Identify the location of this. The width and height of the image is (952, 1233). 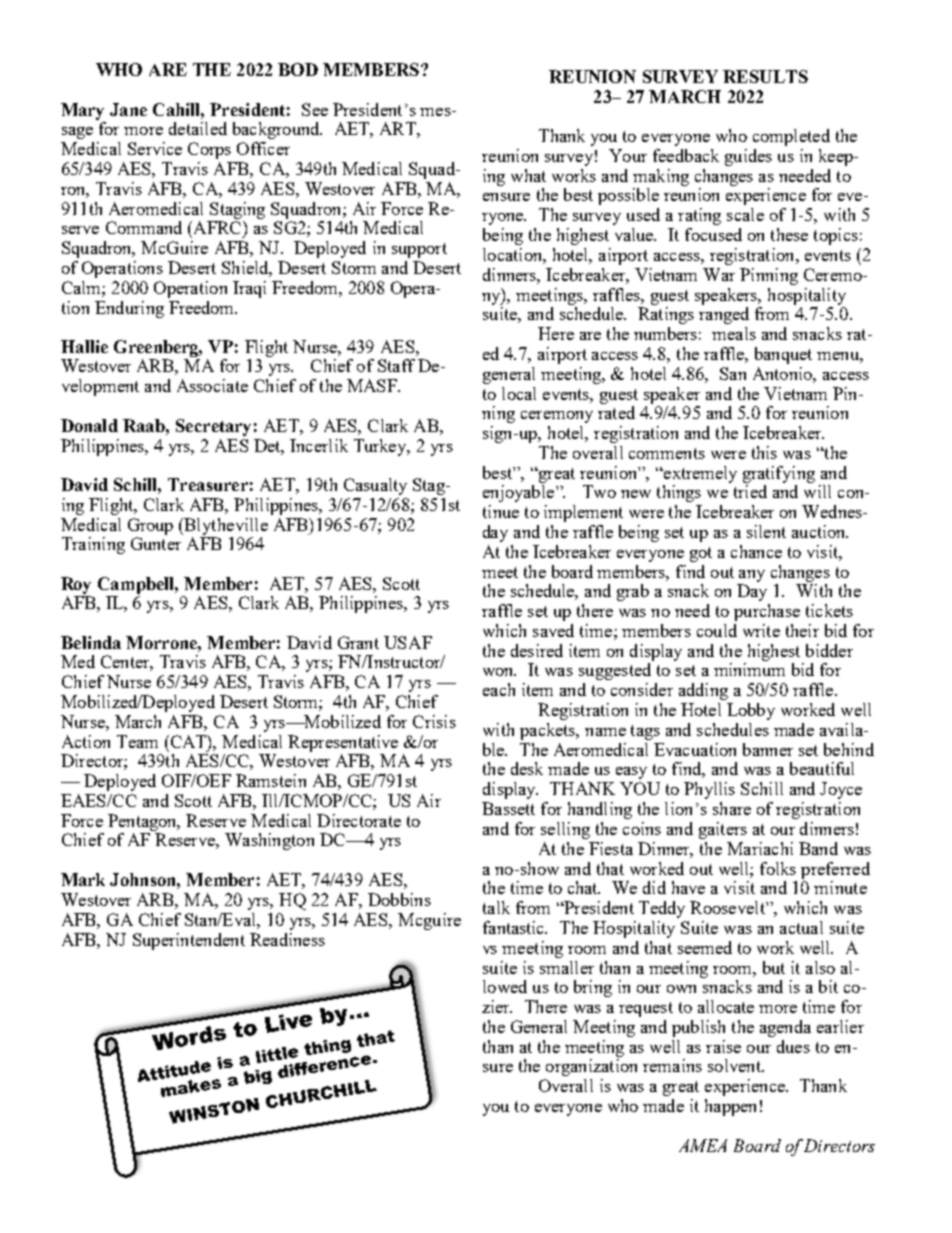
(764, 452).
